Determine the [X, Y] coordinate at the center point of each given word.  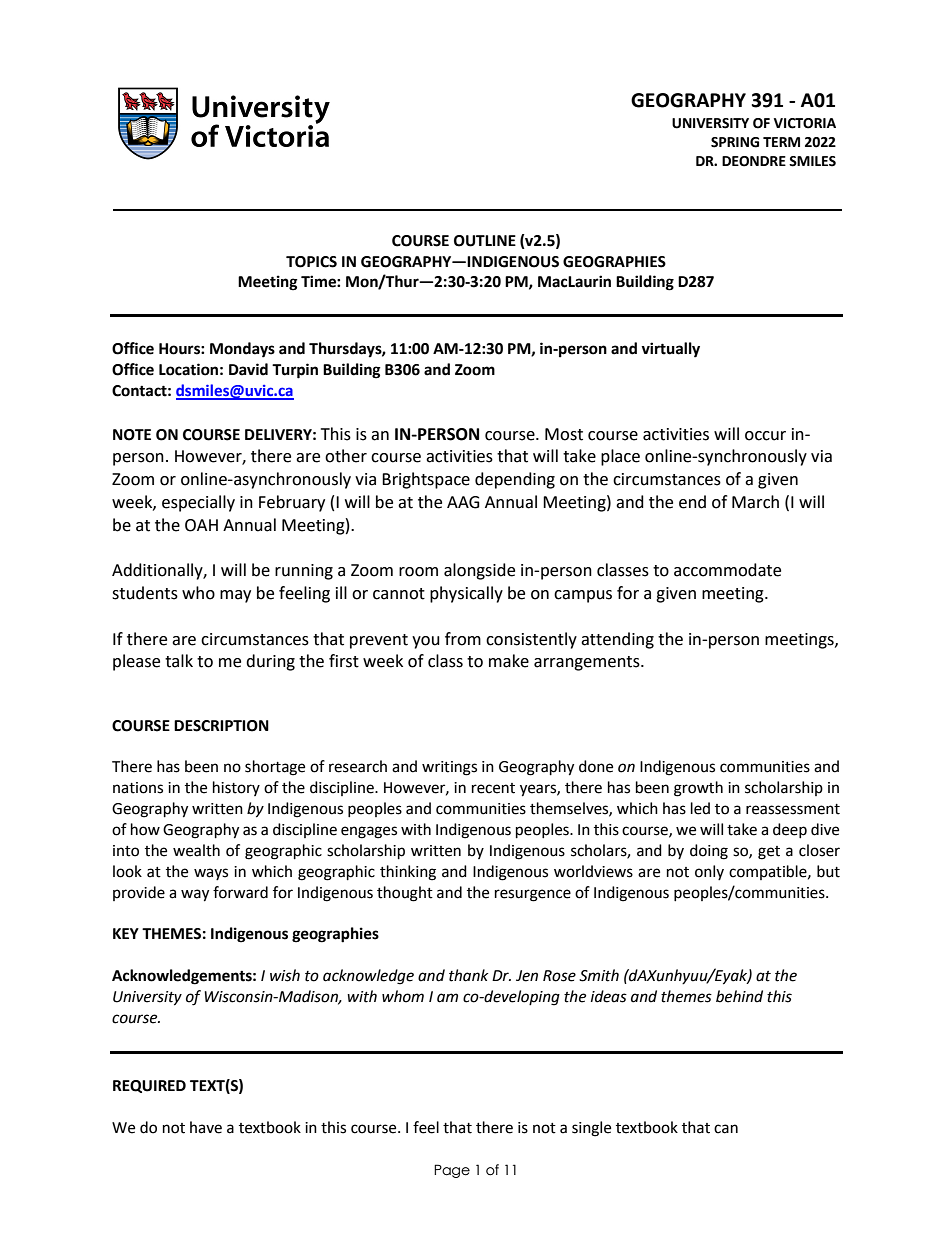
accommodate [727, 570]
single [591, 1129]
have [206, 1127]
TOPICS [311, 262]
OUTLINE [485, 241]
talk [179, 661]
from [463, 639]
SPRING [735, 142]
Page [452, 1171]
